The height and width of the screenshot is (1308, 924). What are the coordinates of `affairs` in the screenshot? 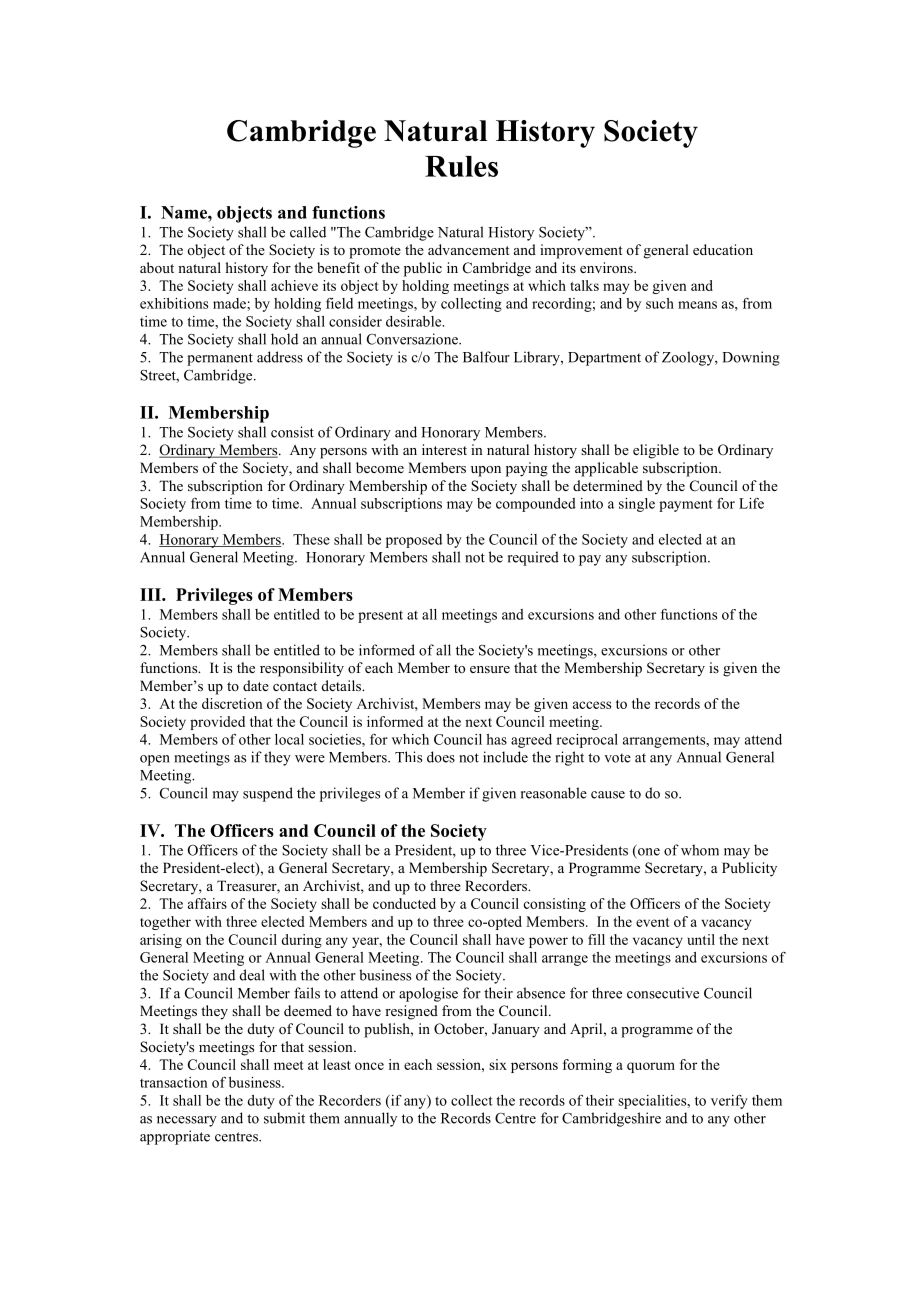 It's located at (207, 903).
